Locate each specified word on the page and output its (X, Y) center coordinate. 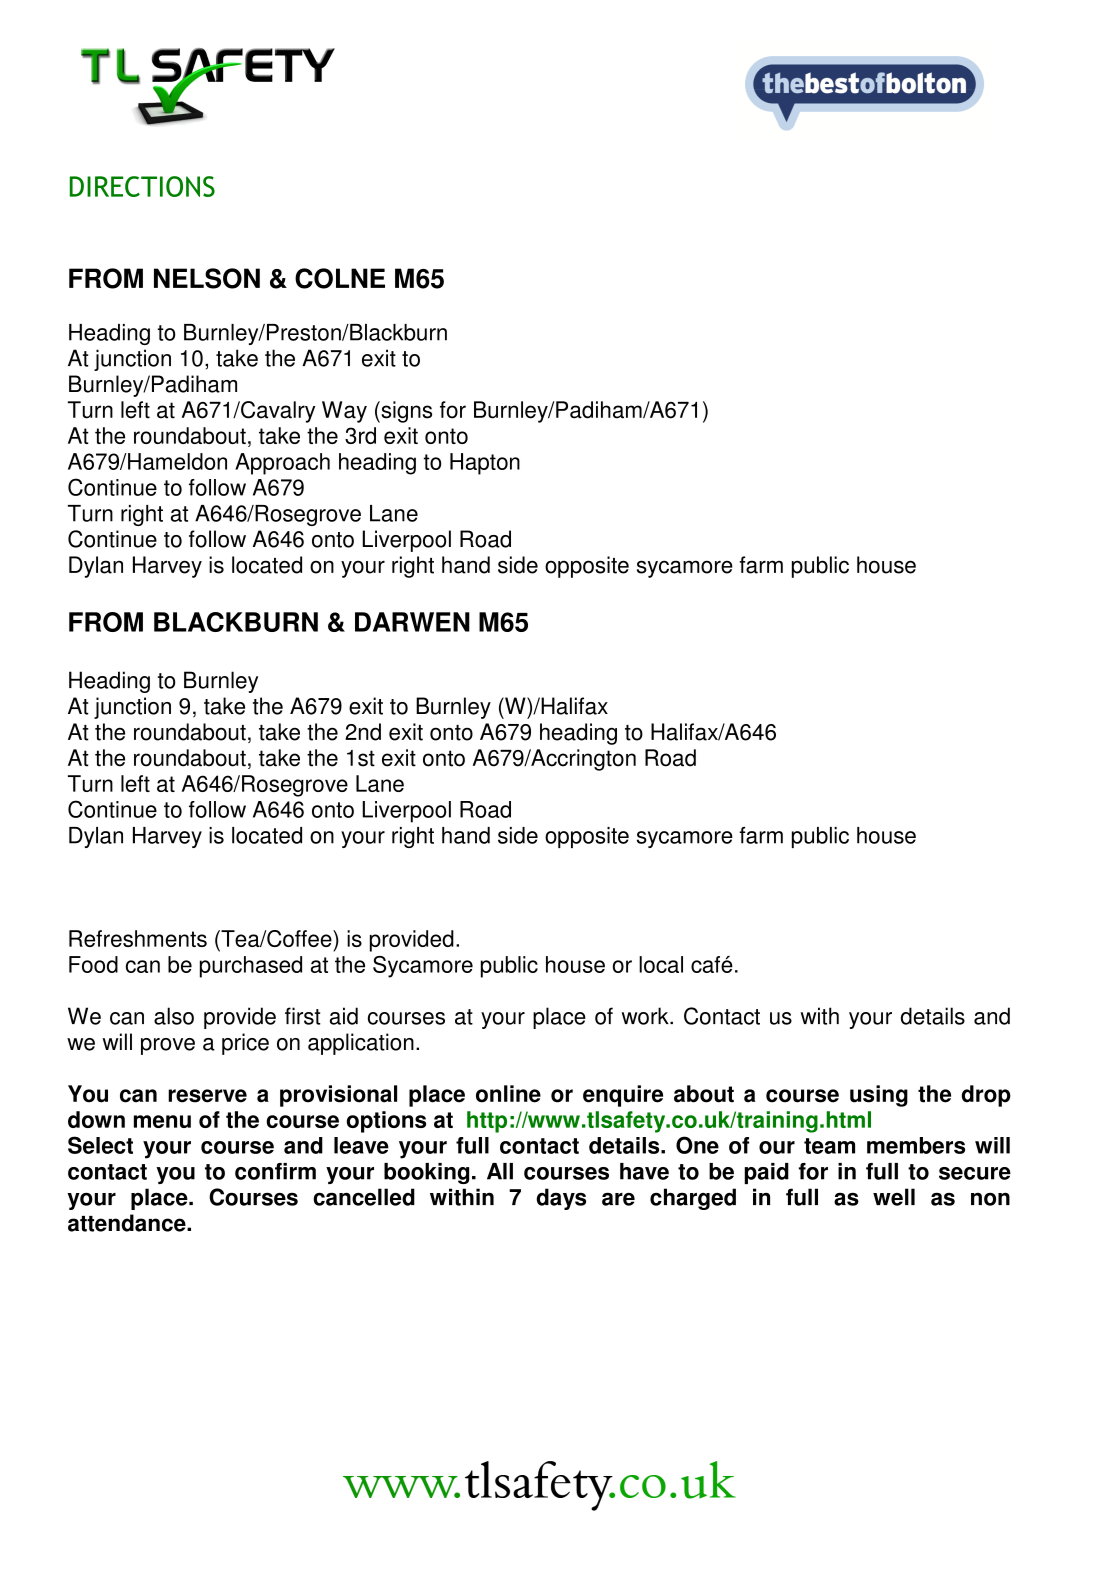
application (361, 1044)
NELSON (207, 278)
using (879, 1096)
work (646, 1016)
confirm (275, 1171)
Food (93, 964)
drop (986, 1096)
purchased (251, 967)
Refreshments (138, 938)
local (661, 964)
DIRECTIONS (142, 186)
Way (344, 412)
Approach (282, 464)
